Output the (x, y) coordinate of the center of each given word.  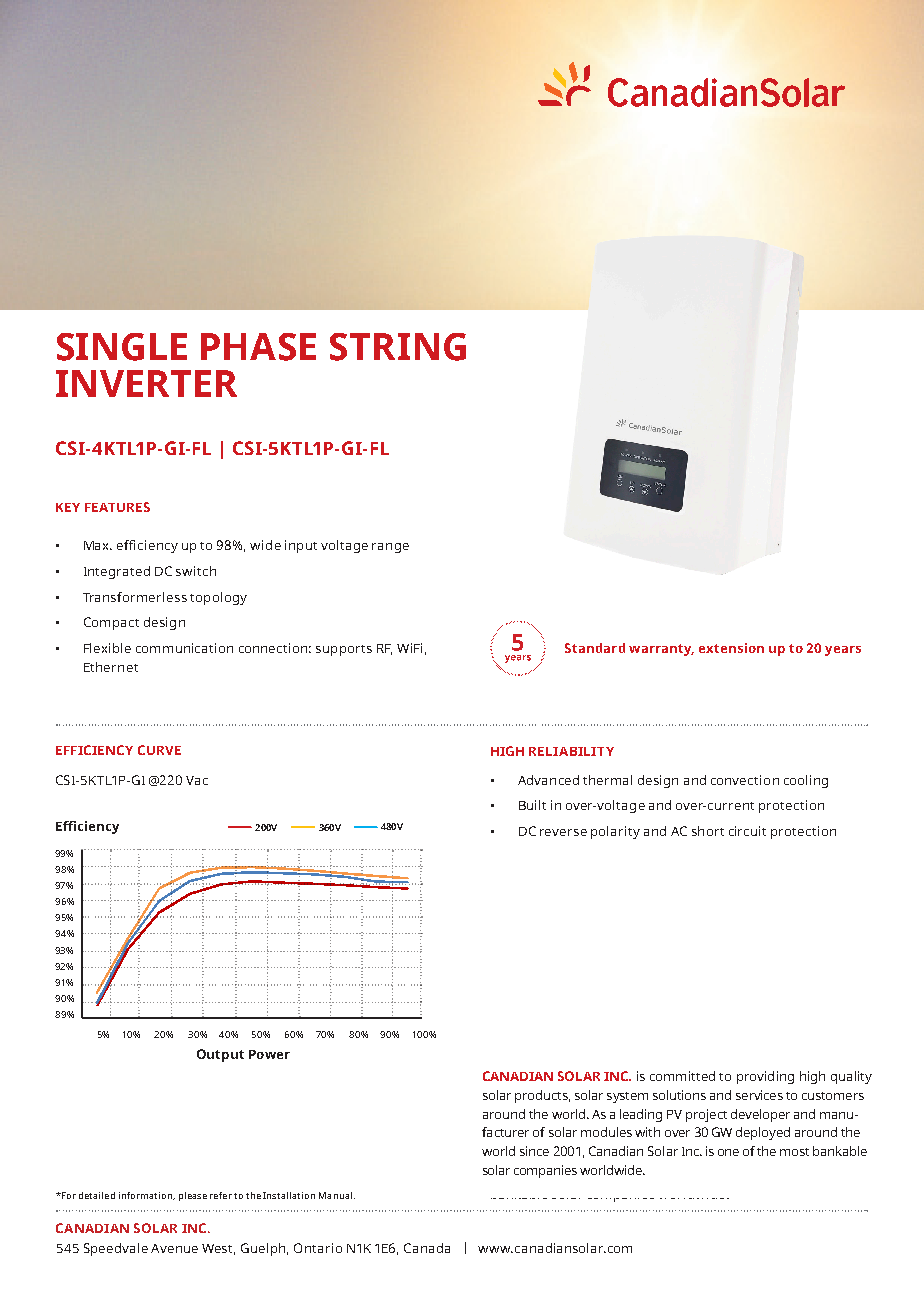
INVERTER (146, 383)
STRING (398, 347)
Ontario (318, 1248)
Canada (427, 1248)
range (390, 548)
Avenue (174, 1248)
